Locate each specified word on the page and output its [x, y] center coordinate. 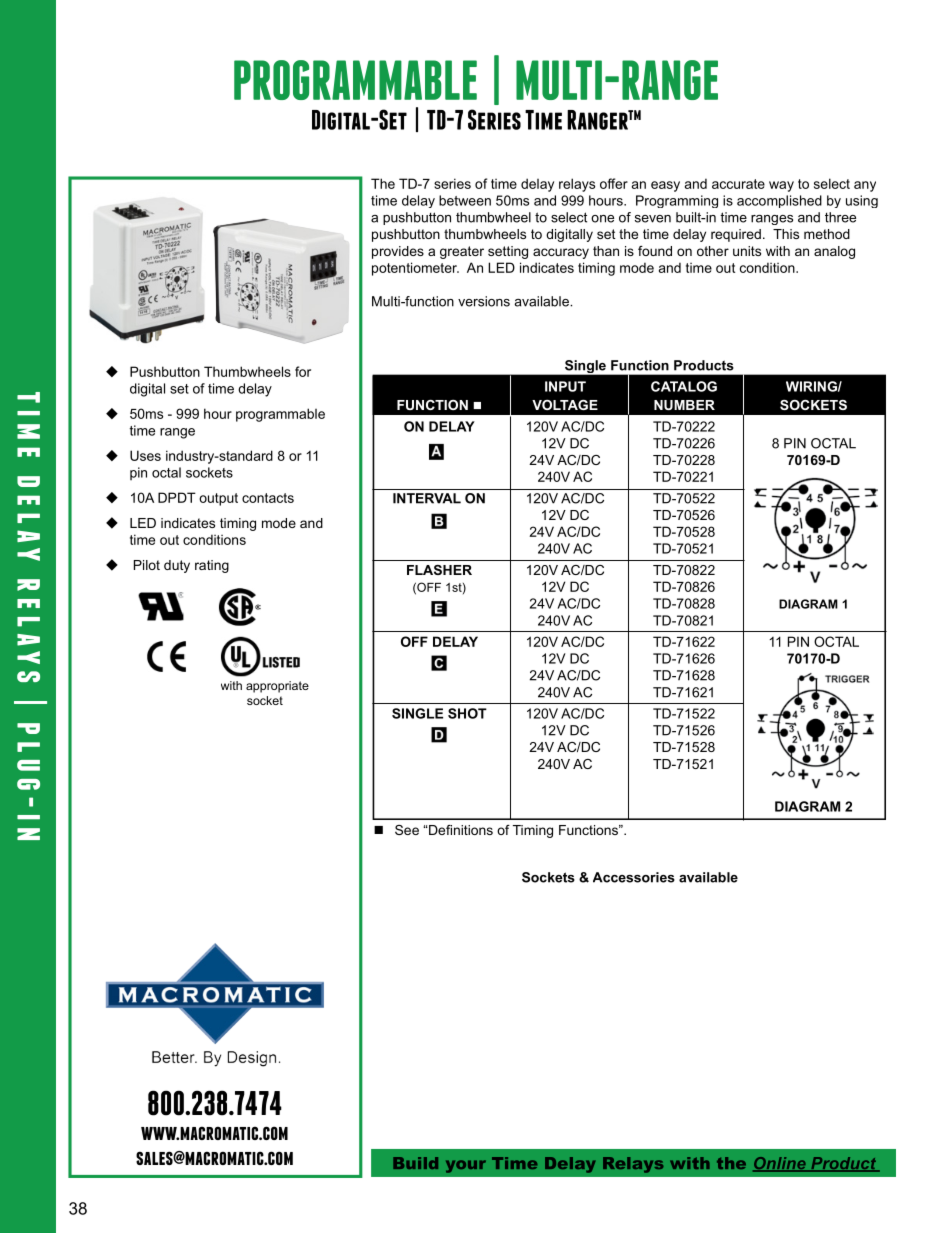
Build [415, 1163]
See [407, 830]
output [218, 499]
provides [398, 252]
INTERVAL [427, 498]
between [465, 200]
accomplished [779, 201]
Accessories [634, 877]
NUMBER [684, 405]
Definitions [460, 830]
